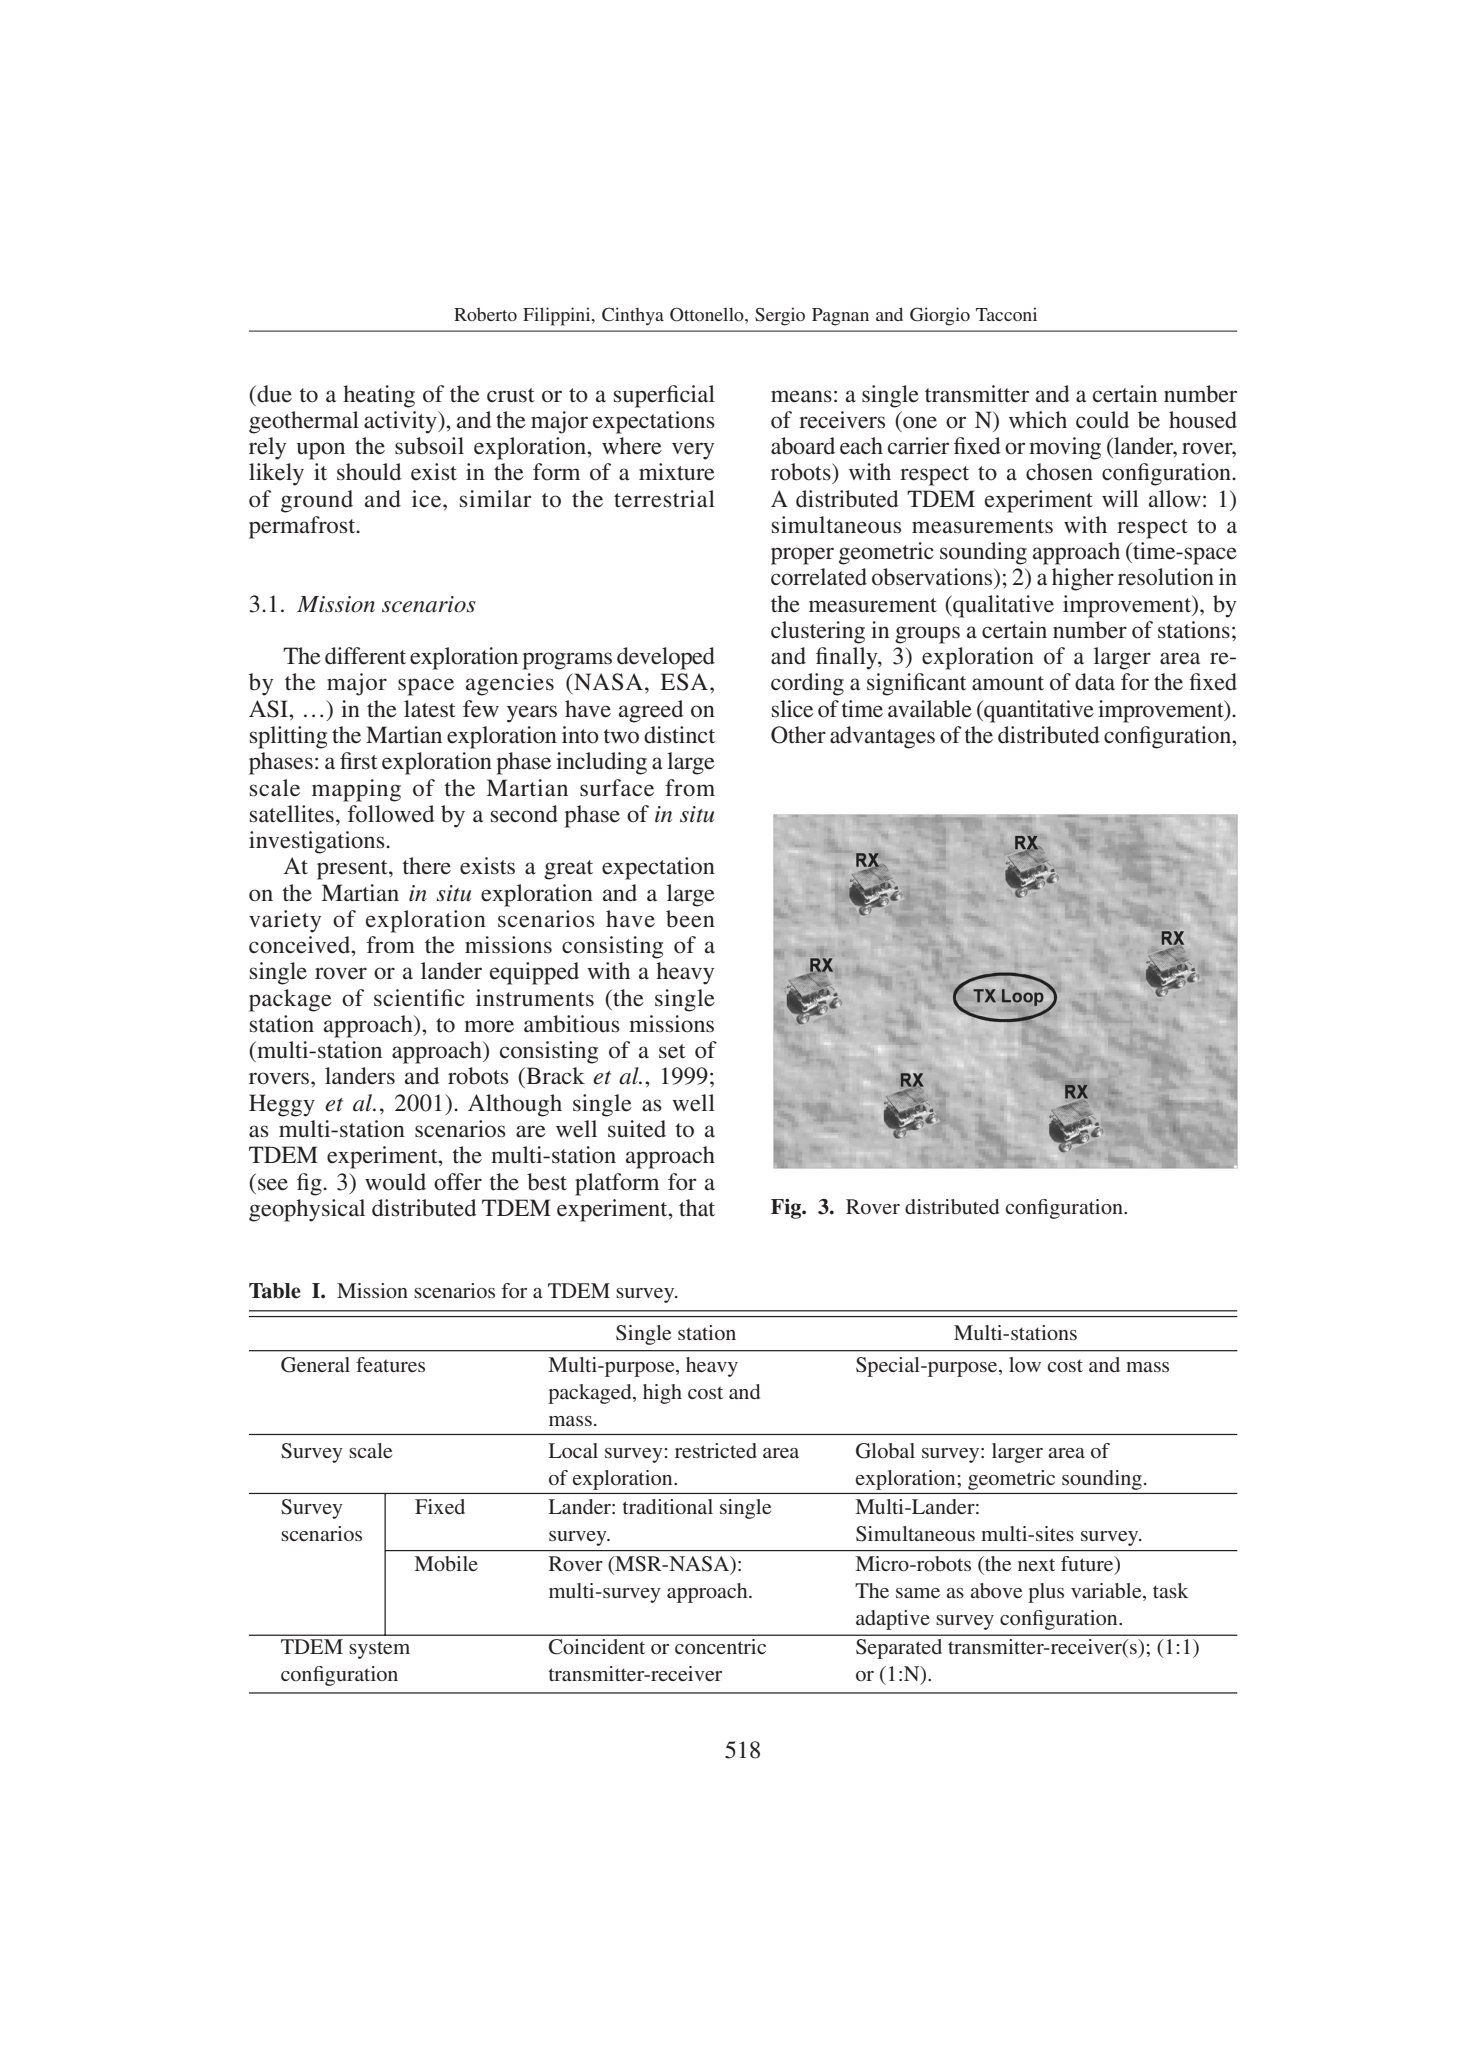 The image size is (1461, 2067). I want to click on been, so click(690, 919).
